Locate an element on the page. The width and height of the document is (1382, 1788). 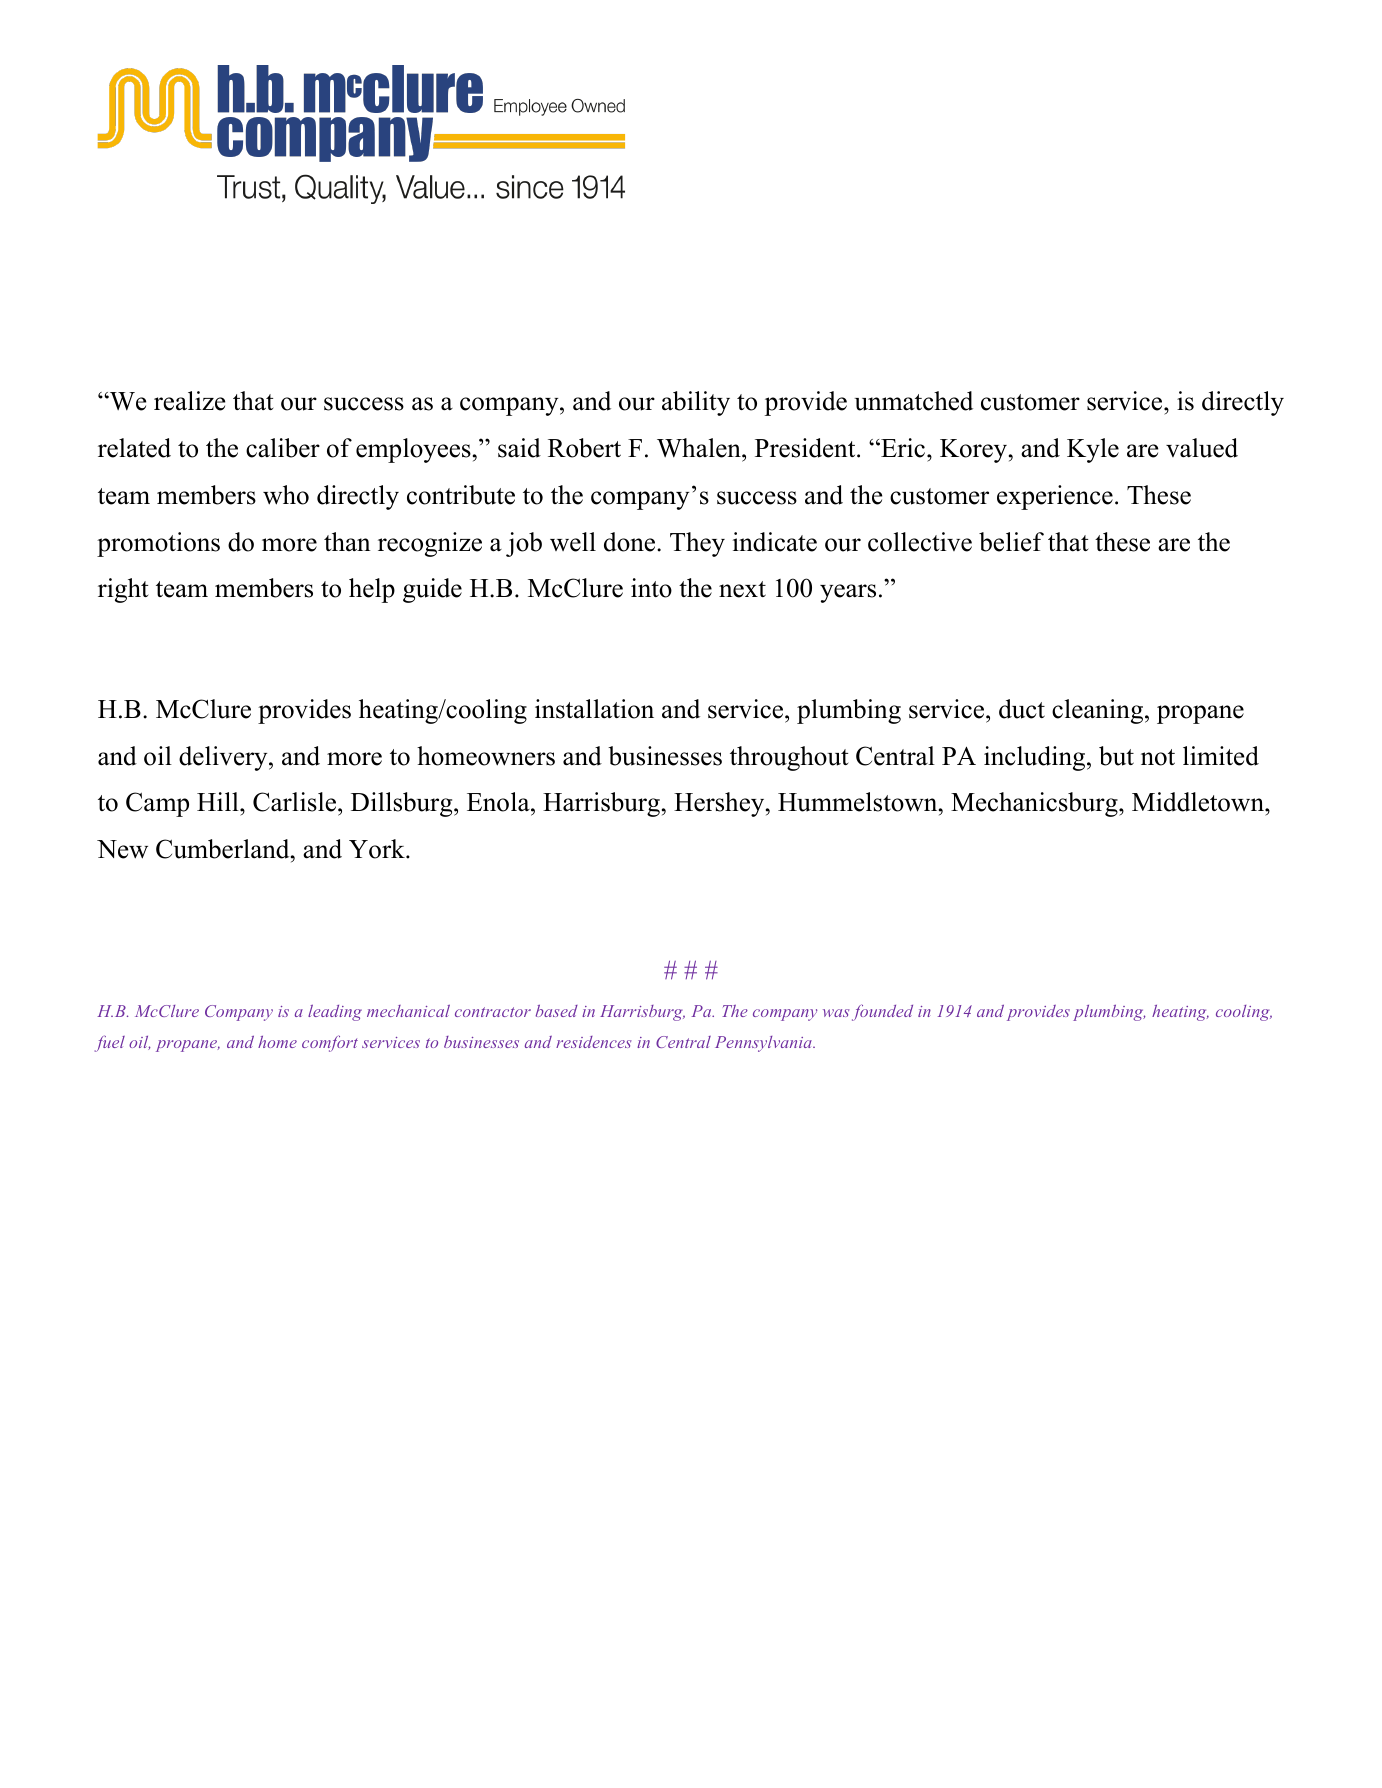
right is located at coordinates (123, 590).
